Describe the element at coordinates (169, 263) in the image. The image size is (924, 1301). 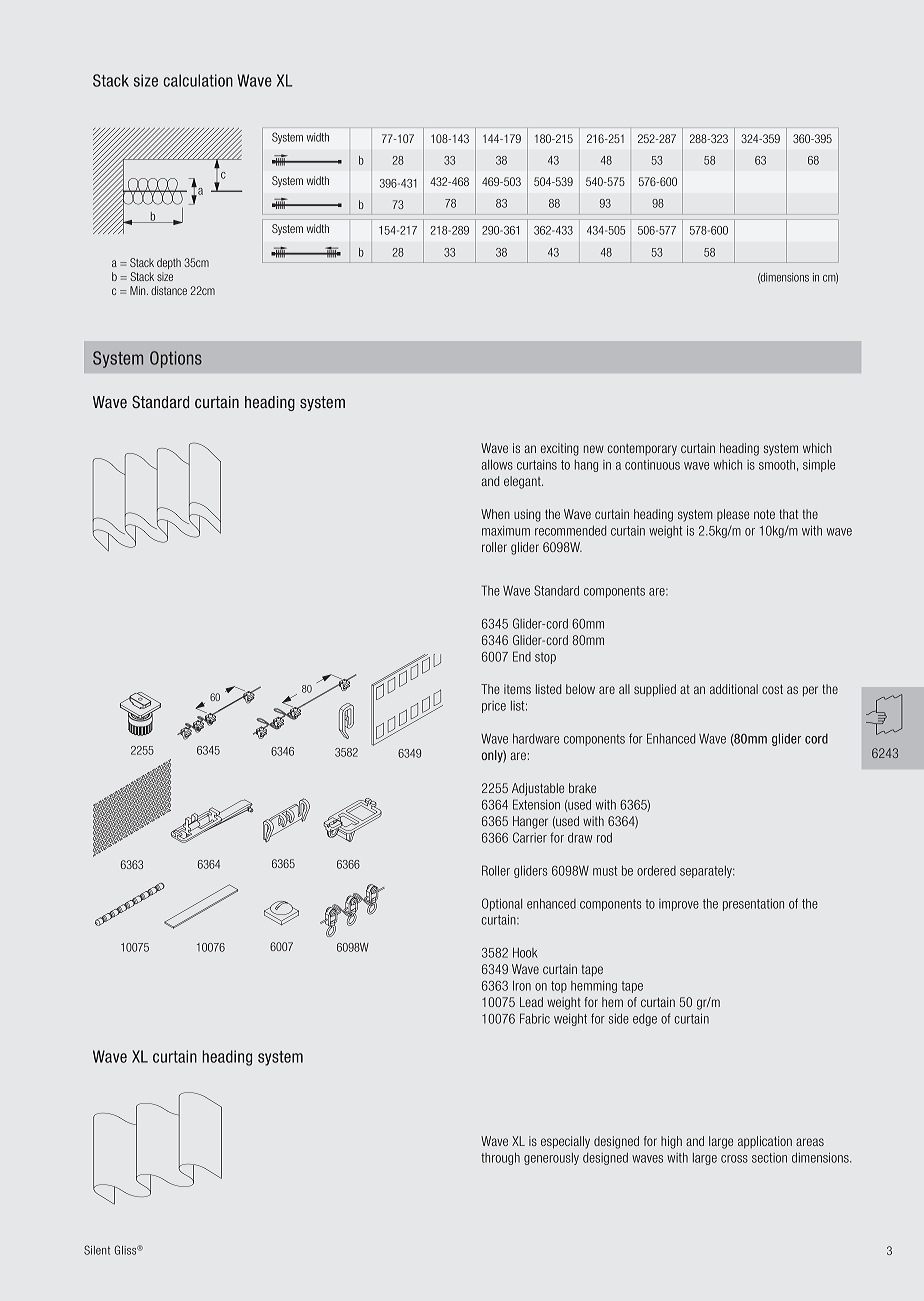
I see `depth` at that location.
